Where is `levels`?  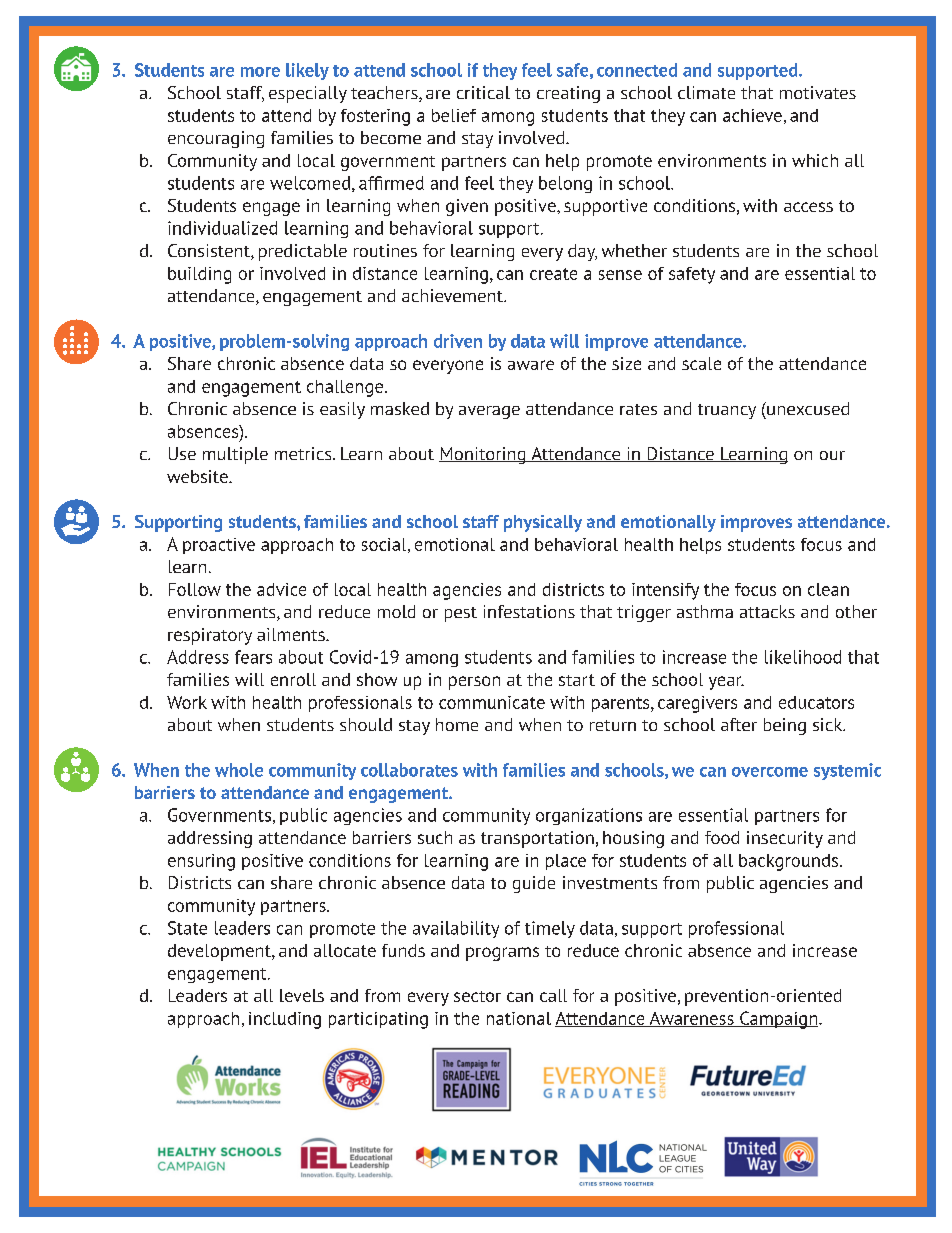
levels is located at coordinates (302, 995).
